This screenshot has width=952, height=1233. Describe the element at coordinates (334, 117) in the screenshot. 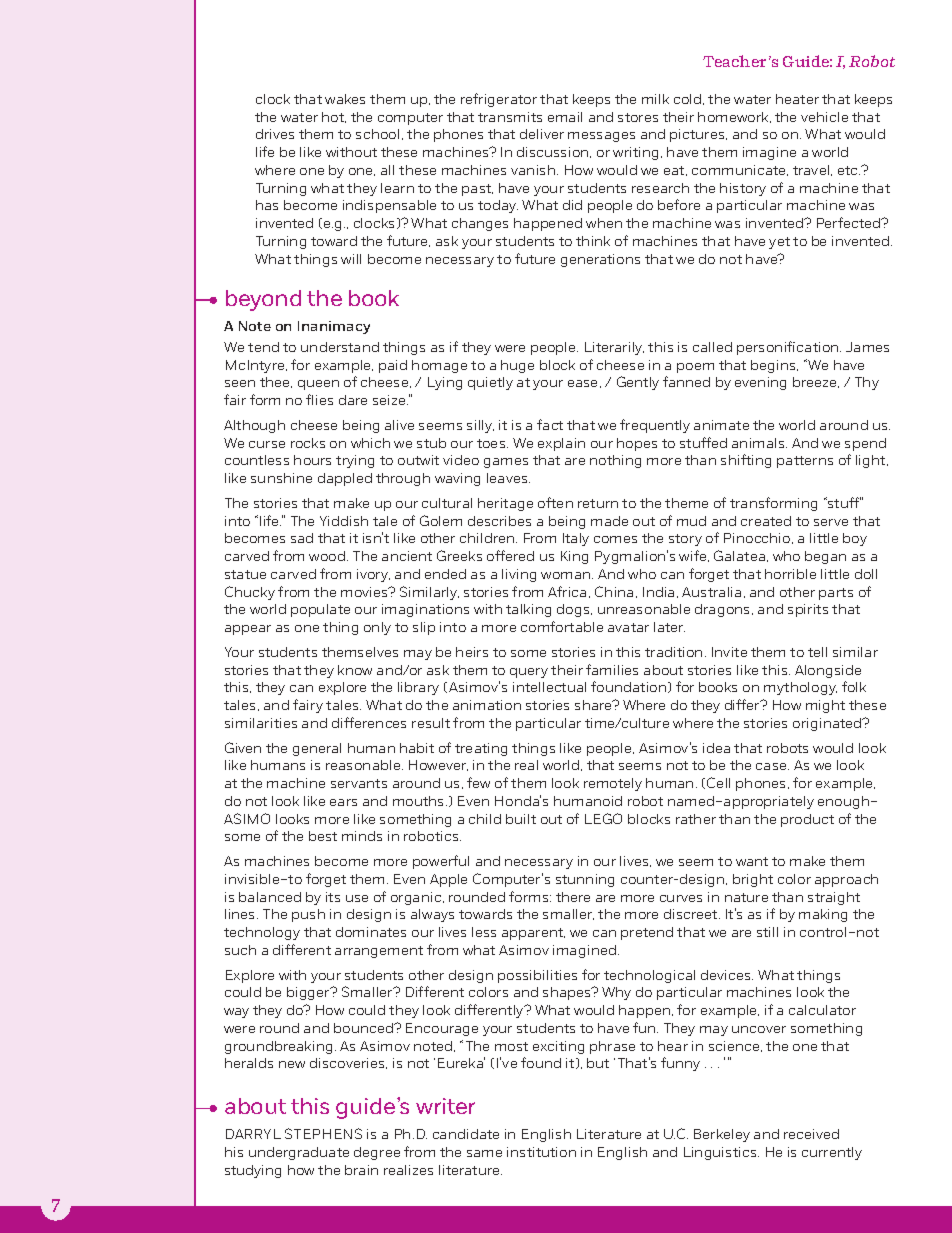

I see `hot` at that location.
